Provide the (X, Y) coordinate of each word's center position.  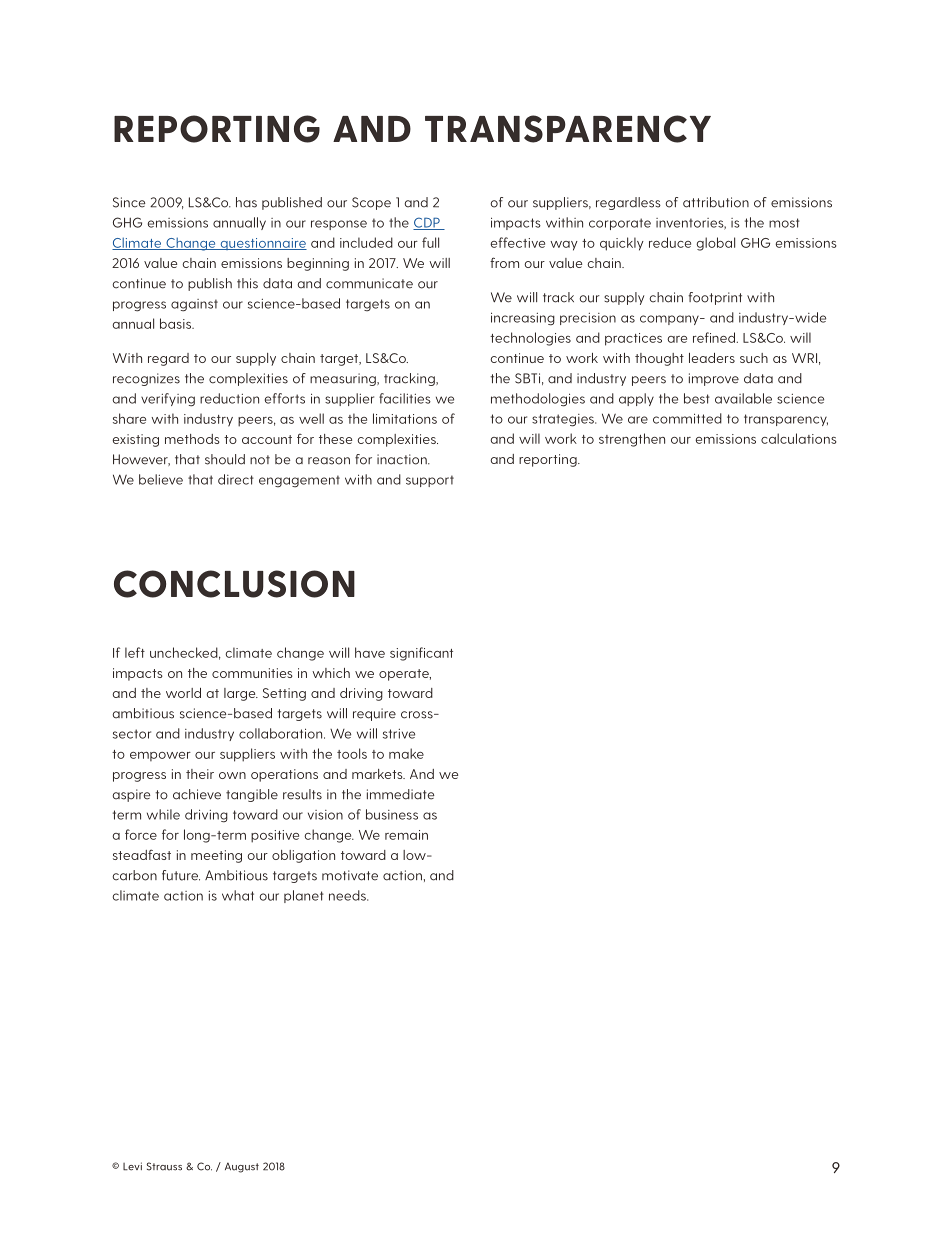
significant (421, 654)
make (406, 753)
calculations (799, 438)
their (200, 774)
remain (406, 835)
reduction (229, 398)
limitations (405, 418)
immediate (401, 794)
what (238, 895)
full (430, 242)
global (715, 244)
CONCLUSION (234, 584)
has (246, 202)
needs (348, 895)
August (242, 1167)
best (697, 398)
